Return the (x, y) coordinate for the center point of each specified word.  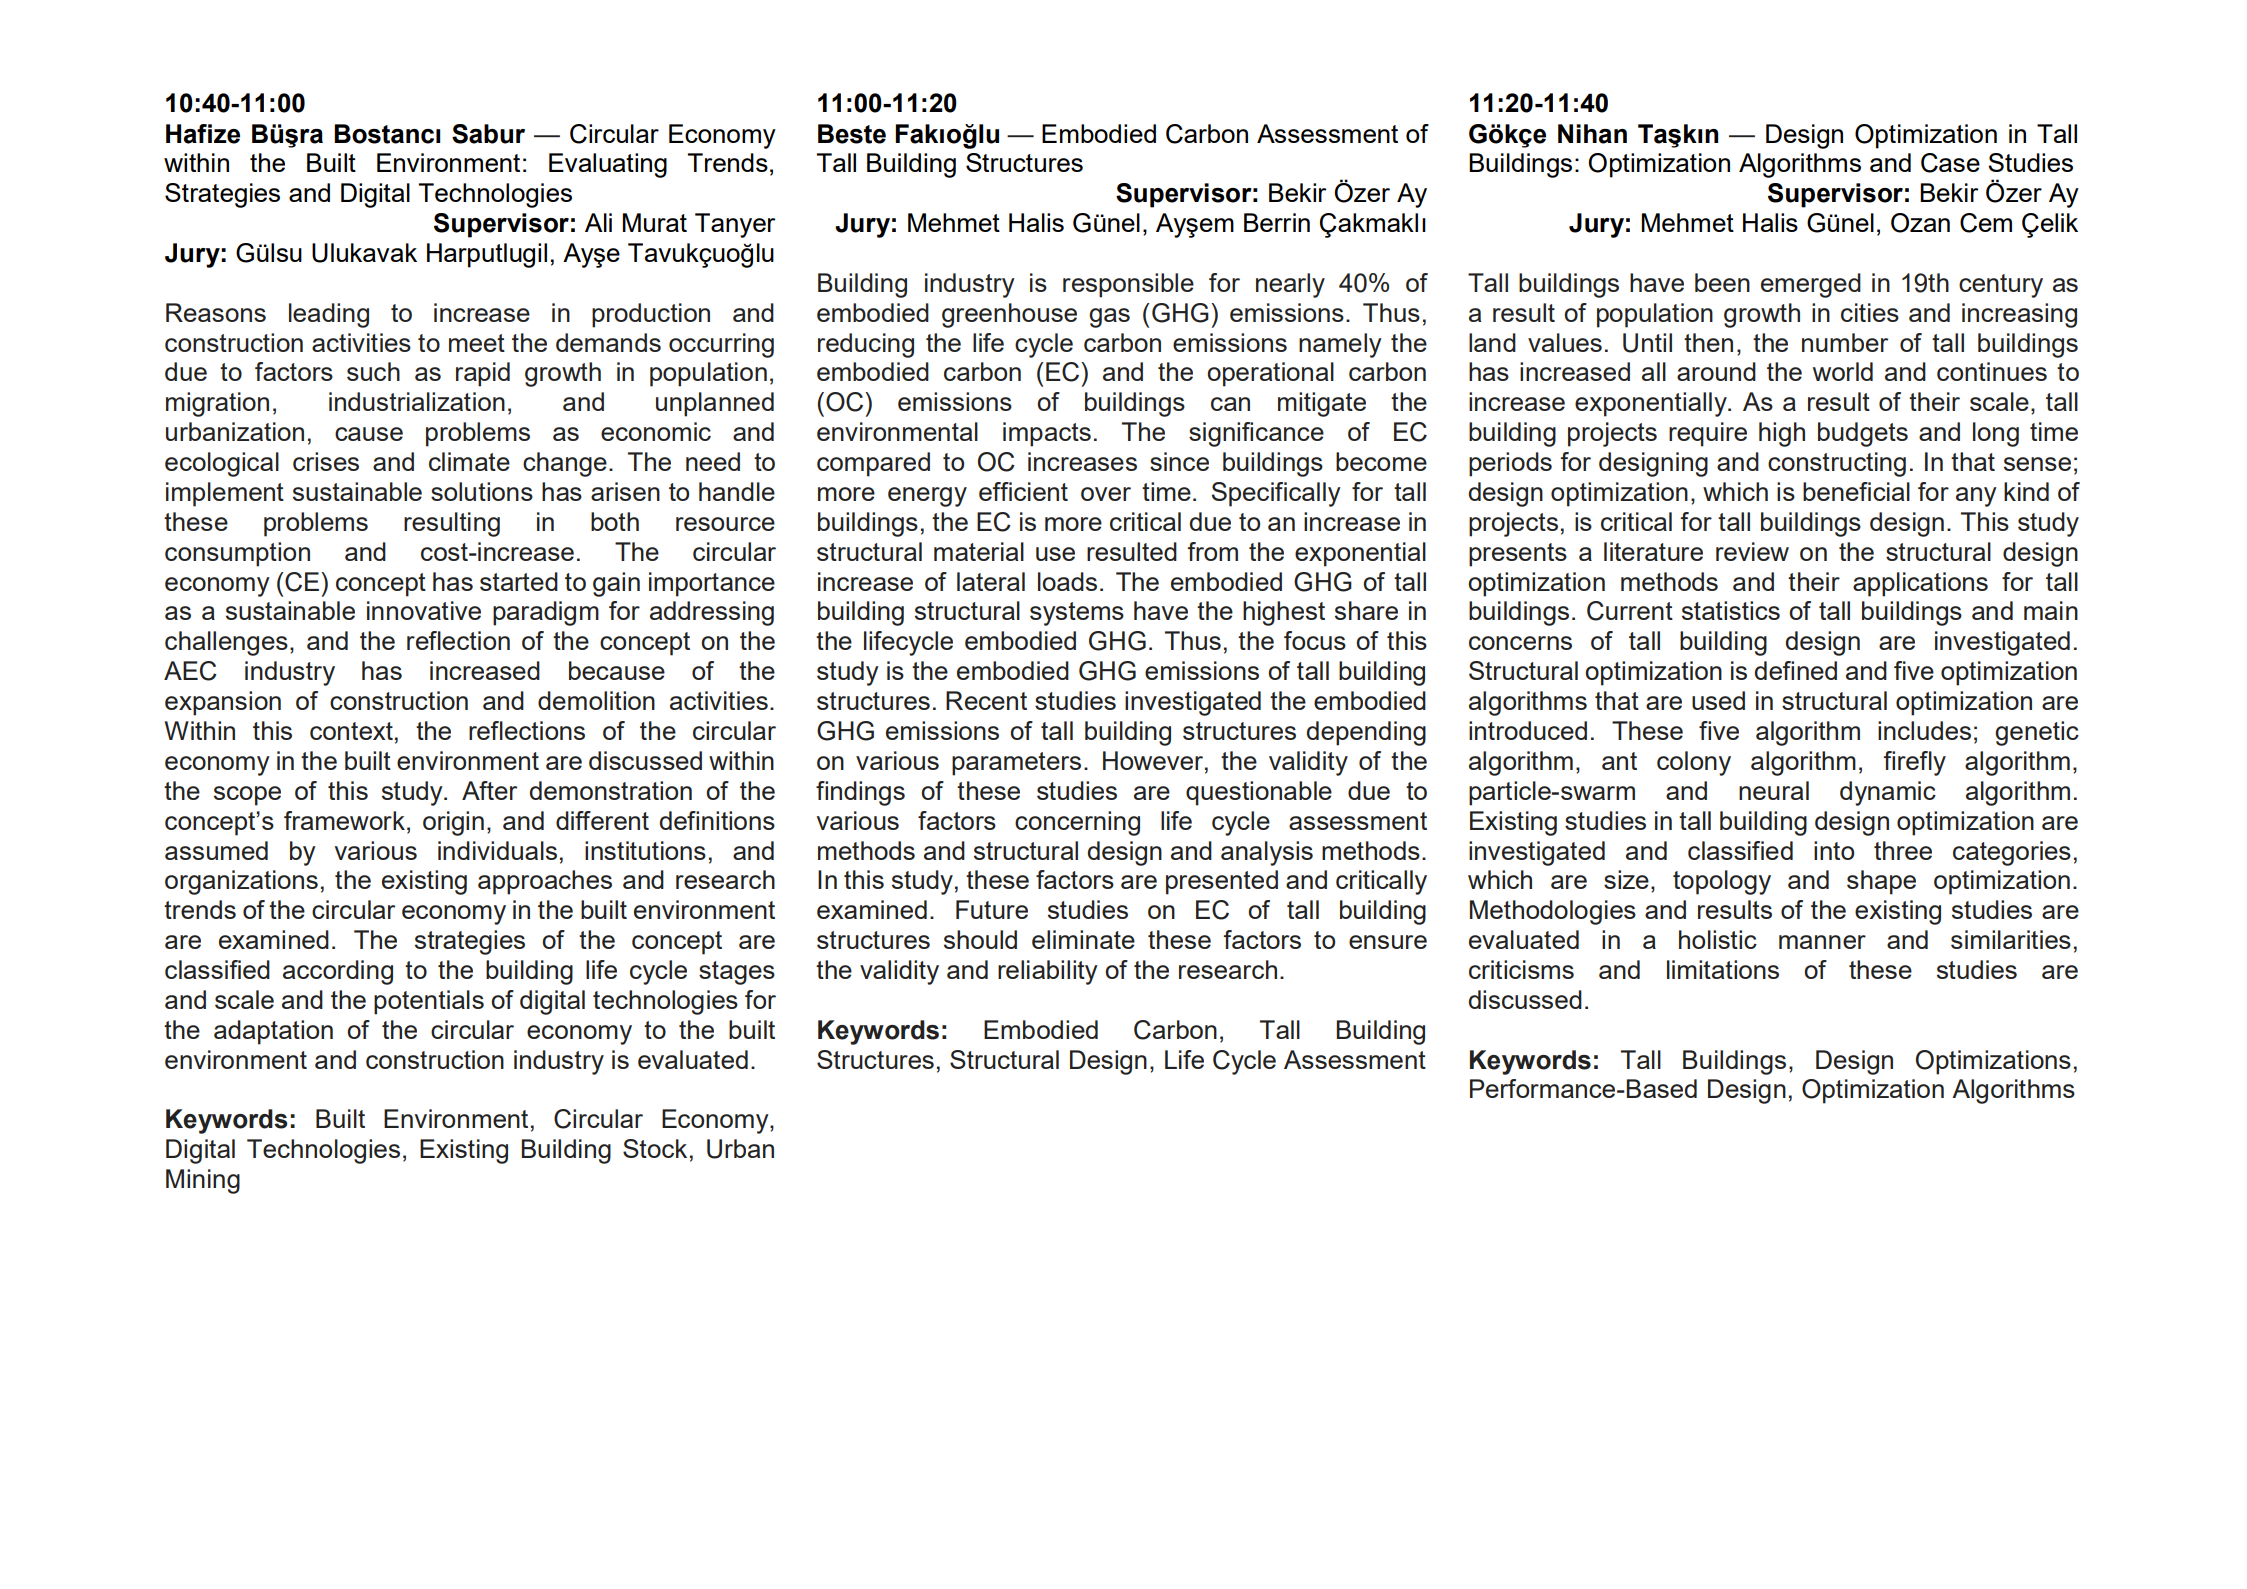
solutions (482, 491)
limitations (1723, 969)
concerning (1077, 823)
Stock (655, 1148)
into (1834, 850)
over (1106, 494)
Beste (852, 134)
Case (1950, 163)
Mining (203, 1181)
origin (453, 823)
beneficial (1856, 491)
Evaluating (608, 165)
